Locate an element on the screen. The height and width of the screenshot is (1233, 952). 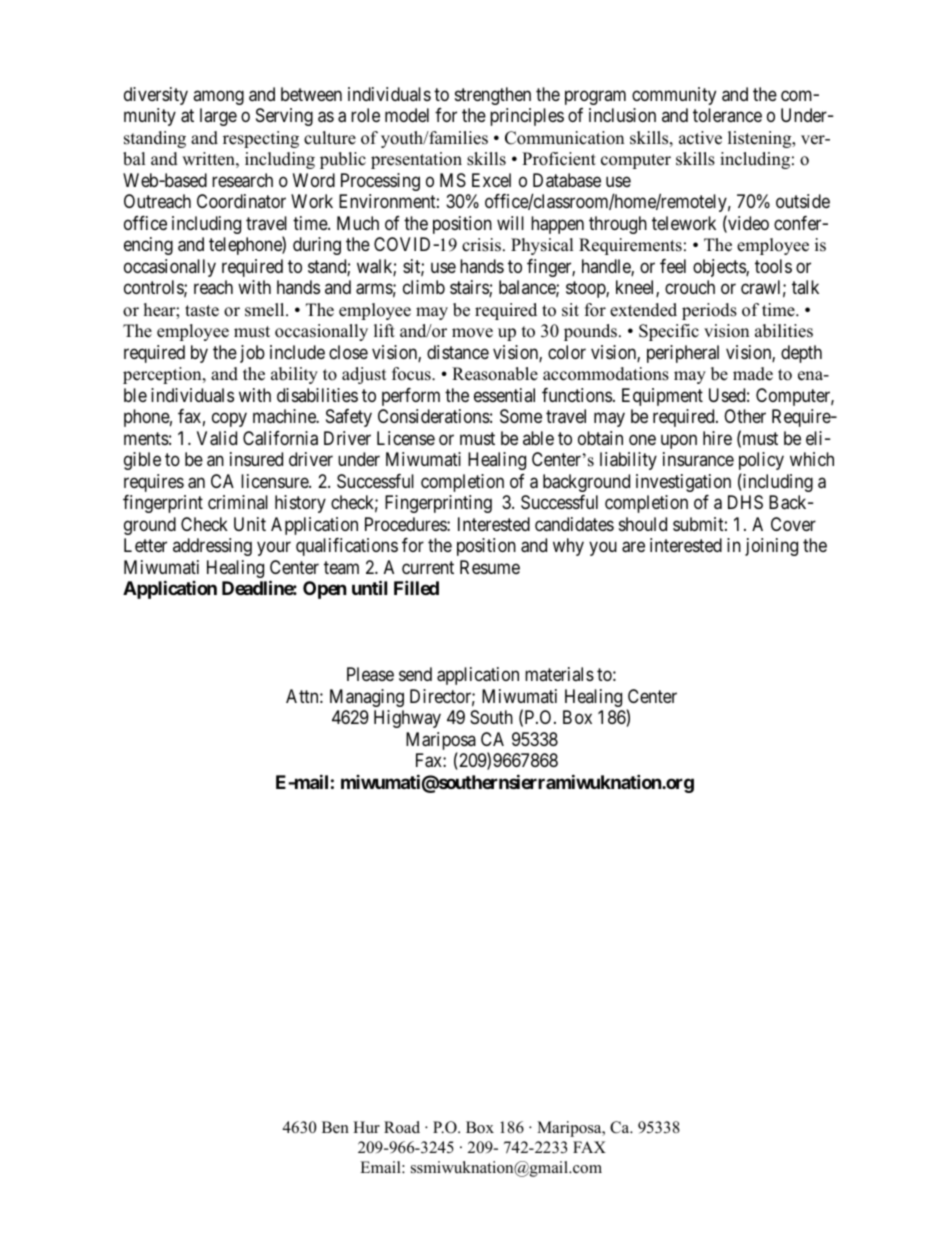
tolerance is located at coordinates (727, 115).
